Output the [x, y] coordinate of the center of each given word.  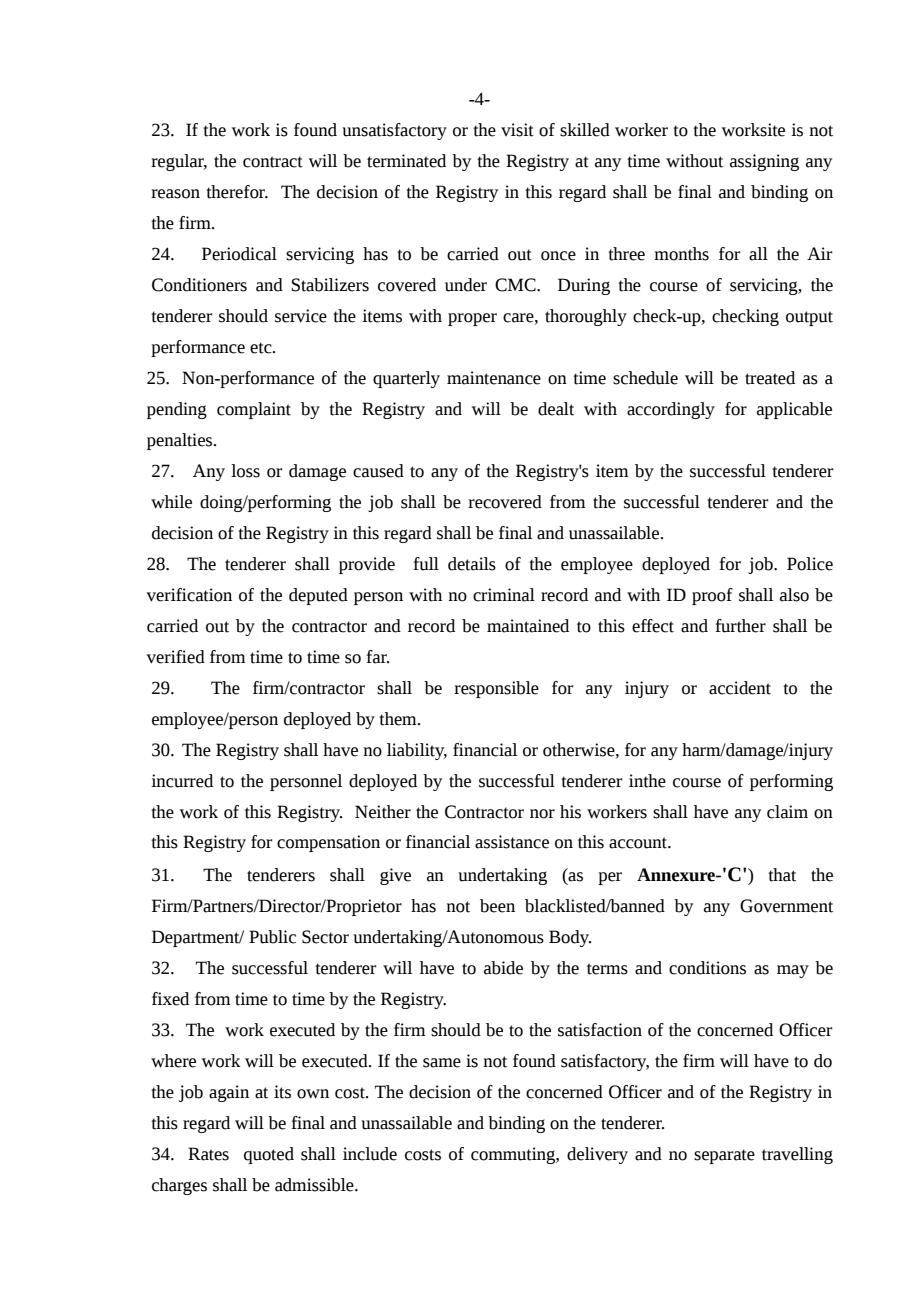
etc [262, 348]
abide [503, 968]
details [472, 564]
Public [272, 937]
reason [175, 194]
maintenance [494, 378]
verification [189, 595]
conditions [707, 968]
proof [712, 596]
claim [787, 812]
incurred [182, 781]
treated [770, 378]
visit [517, 130]
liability [417, 751]
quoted [269, 1155]
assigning [764, 162]
